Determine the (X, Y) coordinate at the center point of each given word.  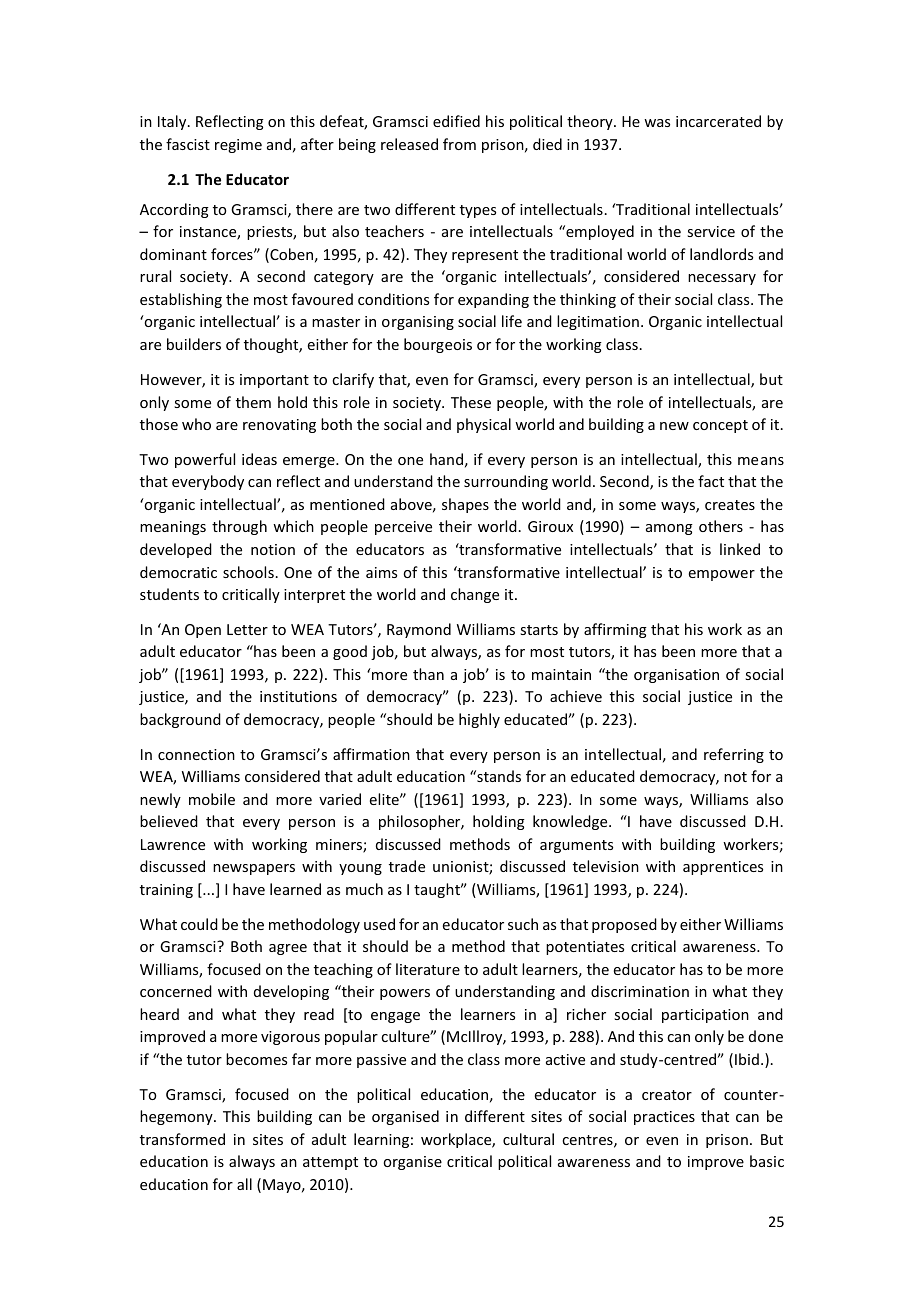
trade (407, 866)
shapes (465, 505)
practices (664, 1118)
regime (238, 146)
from (459, 144)
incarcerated (718, 121)
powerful (205, 460)
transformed (182, 1139)
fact (711, 481)
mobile (212, 799)
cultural (528, 1139)
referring (734, 755)
